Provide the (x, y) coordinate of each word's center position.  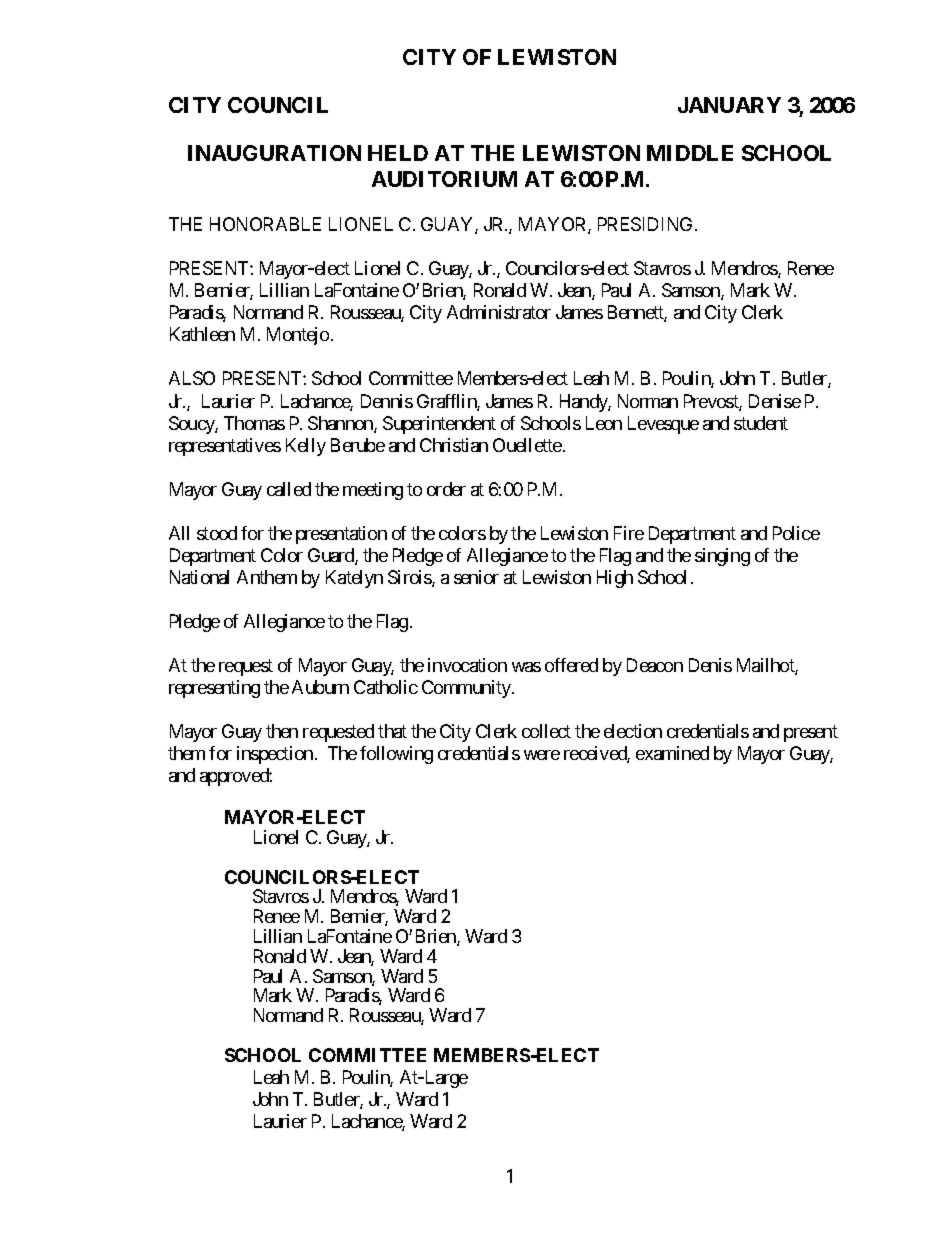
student (761, 423)
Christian (454, 445)
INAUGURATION (274, 153)
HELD (398, 153)
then (282, 731)
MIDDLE (690, 153)
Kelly (306, 447)
